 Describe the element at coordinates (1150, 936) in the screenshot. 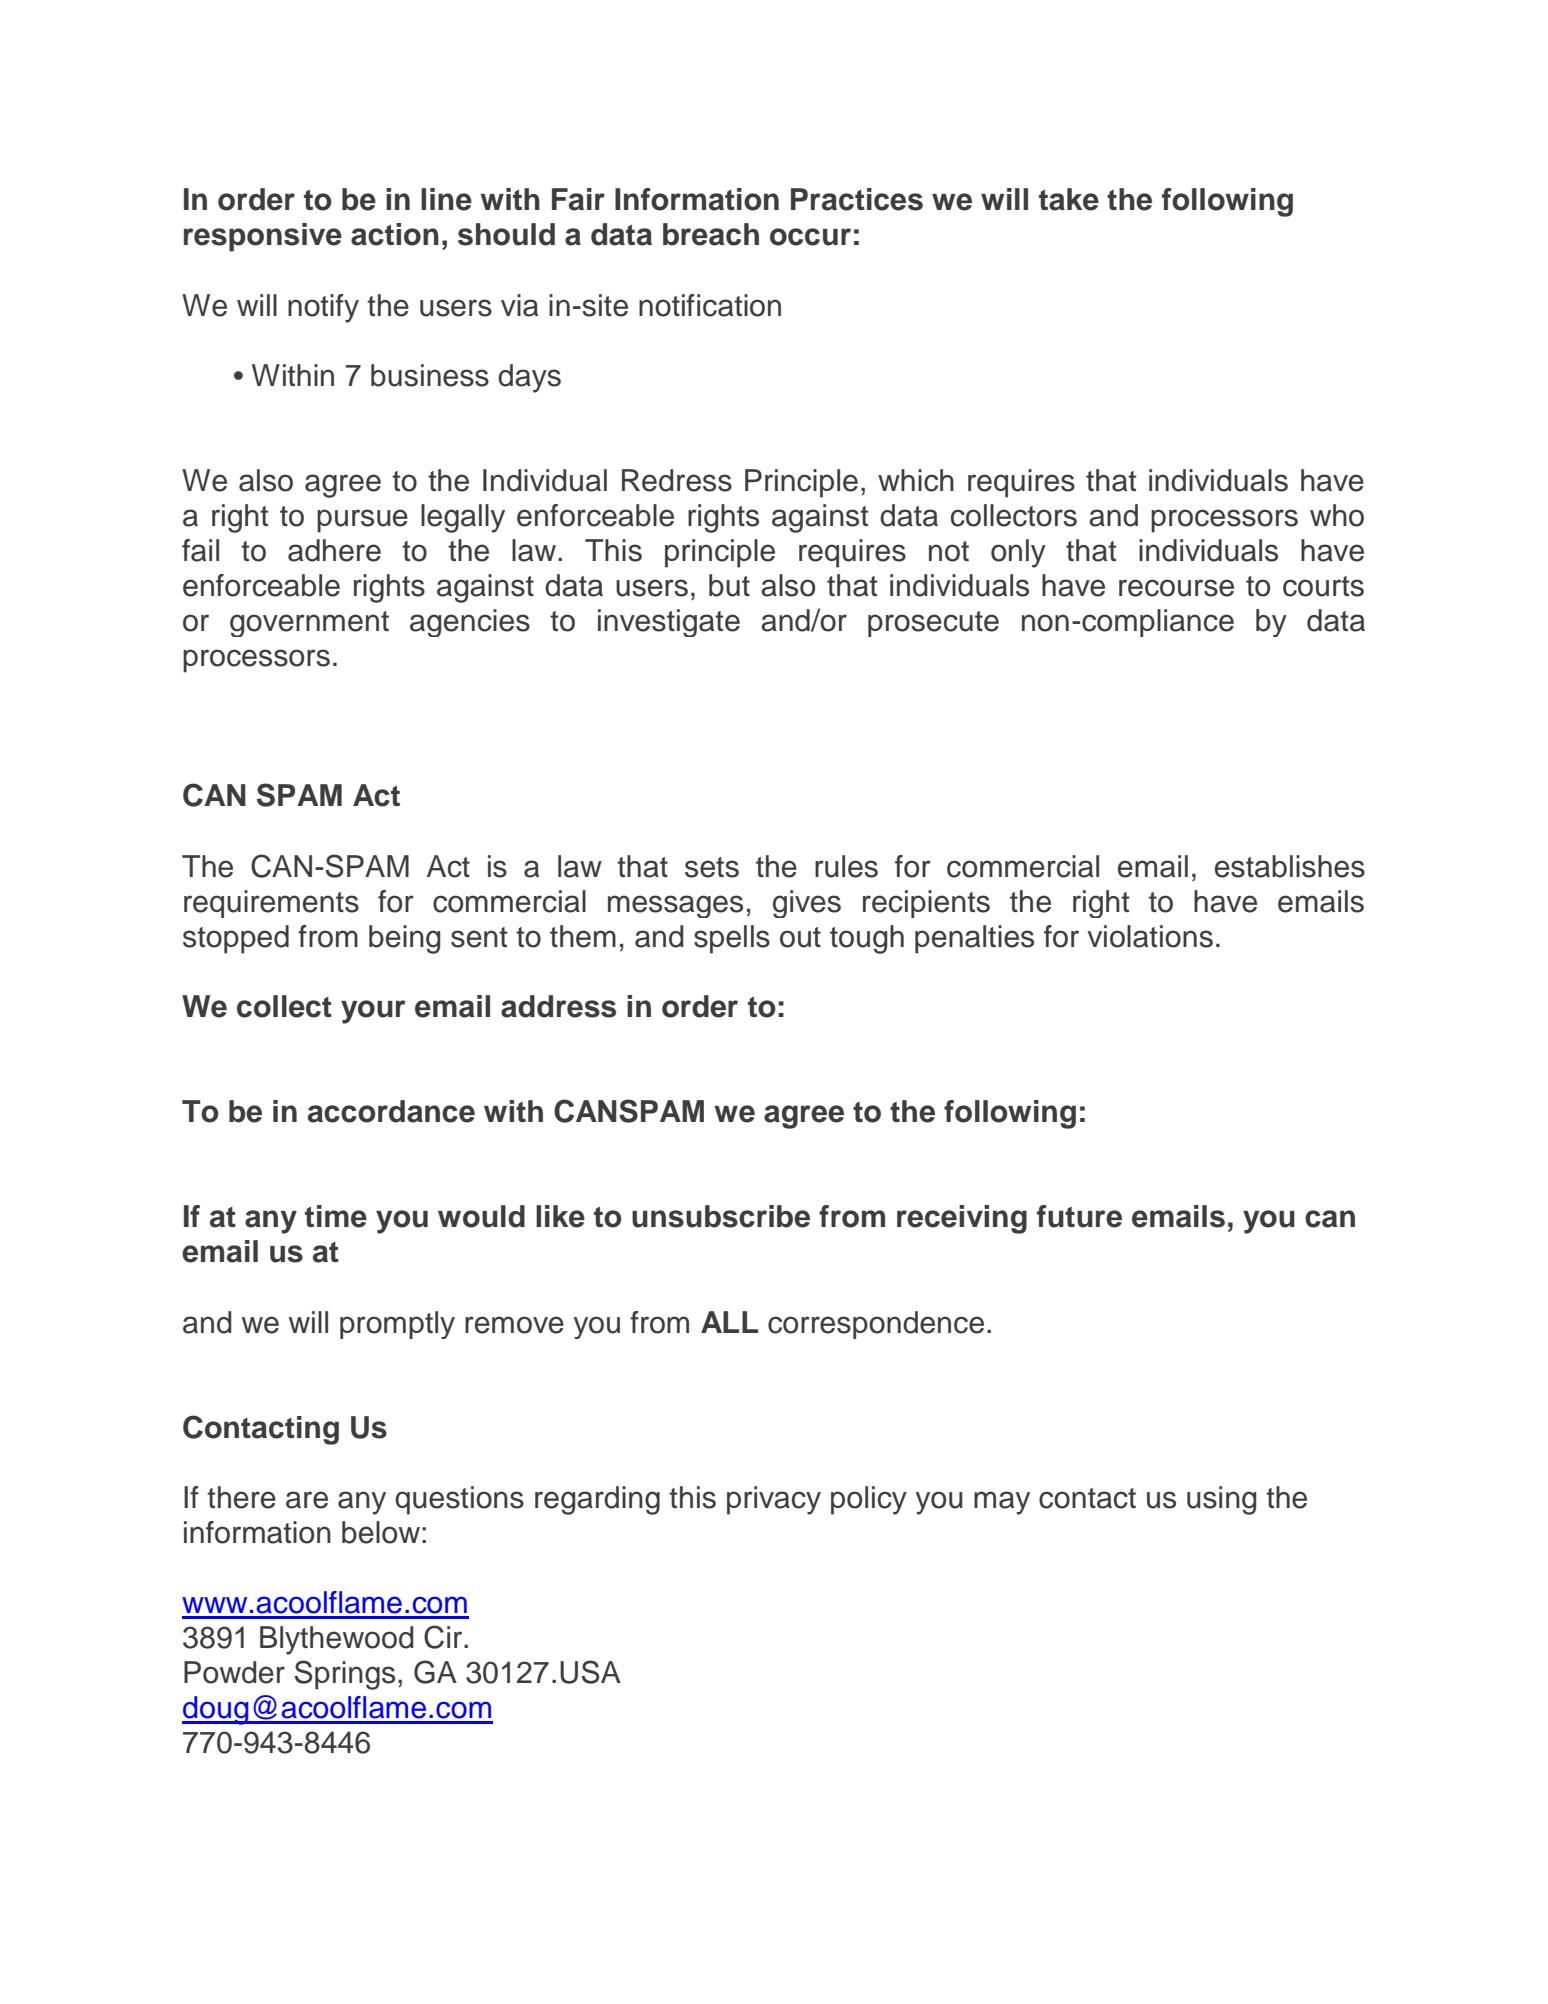

I see `violations` at that location.
